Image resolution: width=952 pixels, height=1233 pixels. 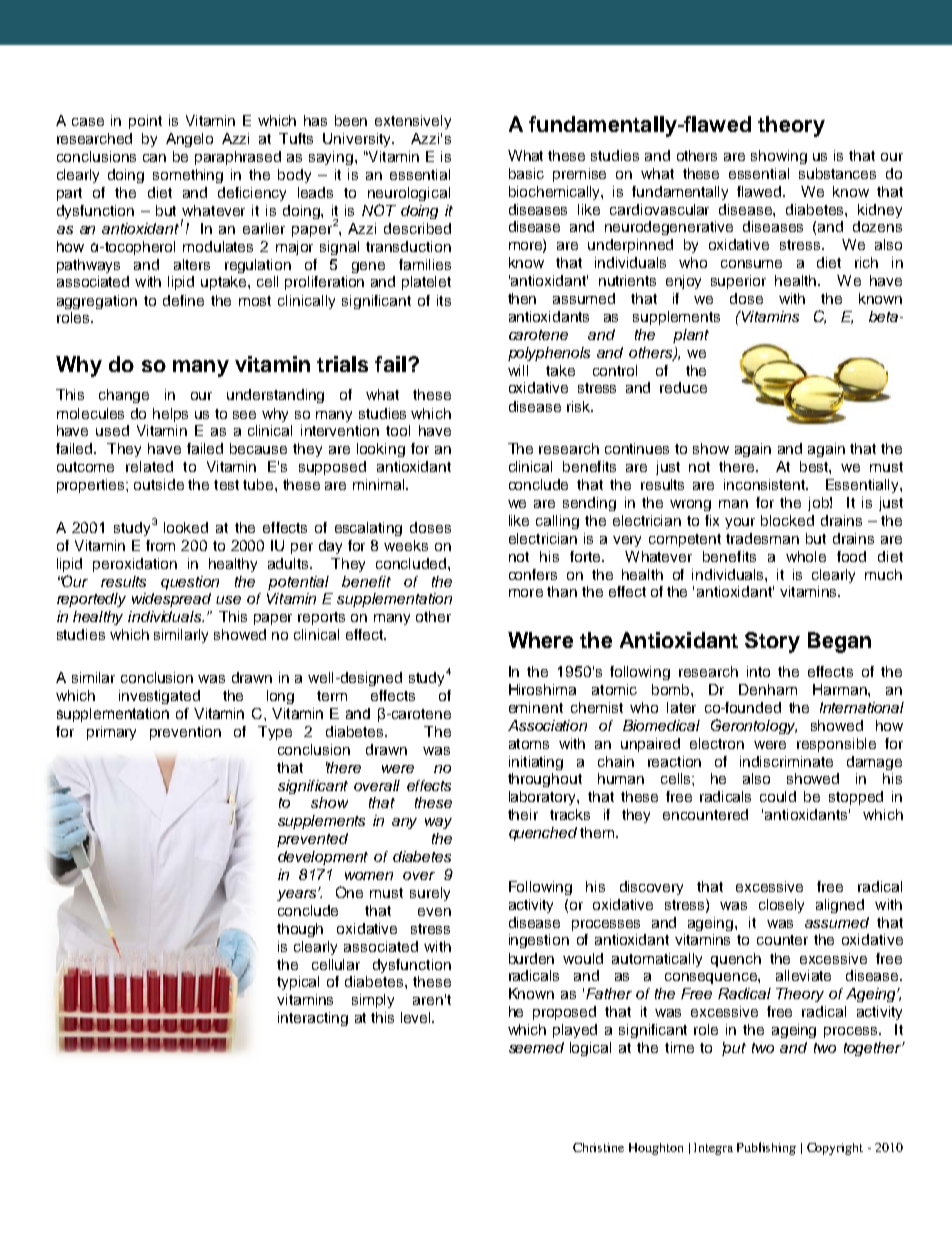 I want to click on Where, so click(x=540, y=640).
